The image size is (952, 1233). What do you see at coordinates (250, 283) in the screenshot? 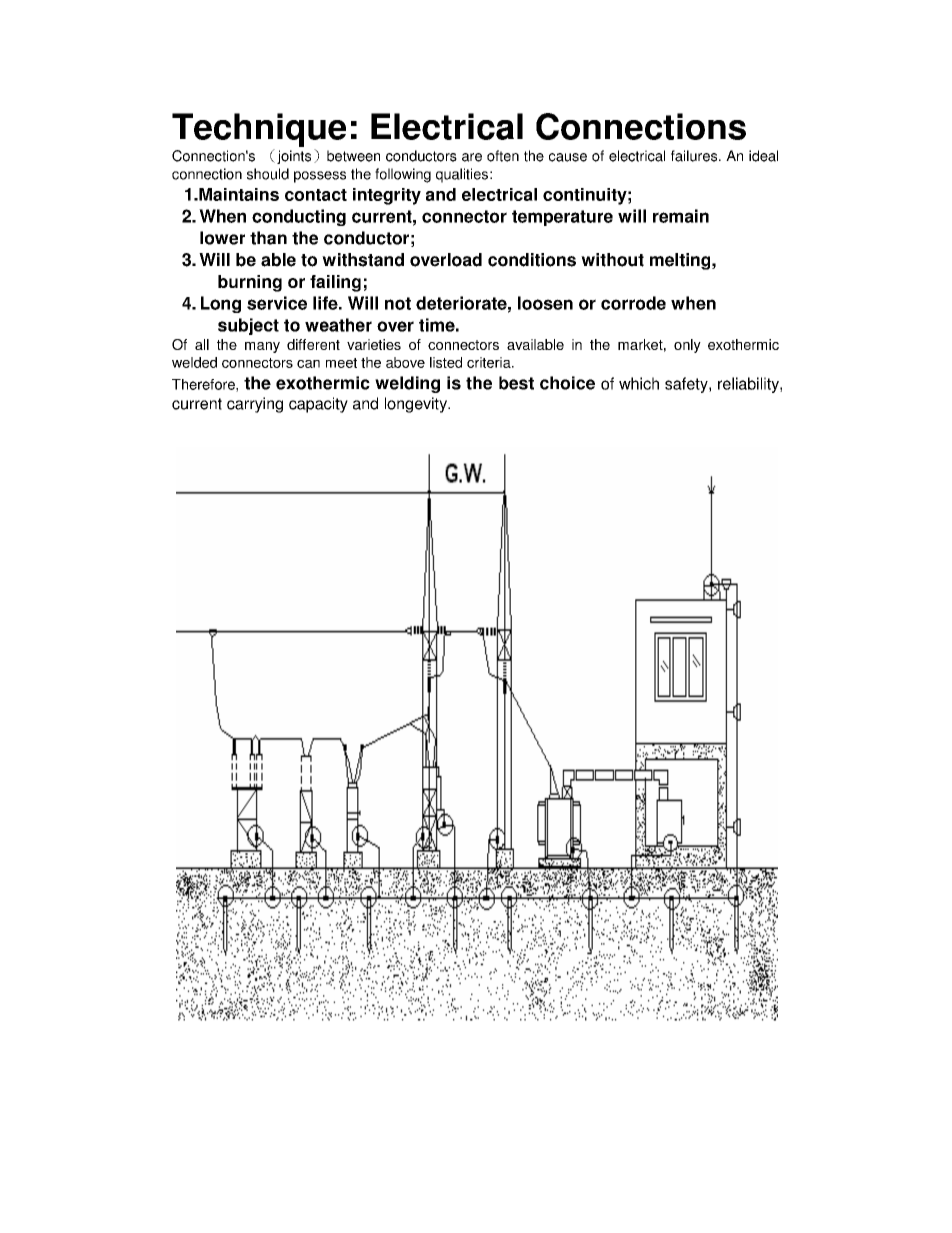
I see `burning` at bounding box center [250, 283].
